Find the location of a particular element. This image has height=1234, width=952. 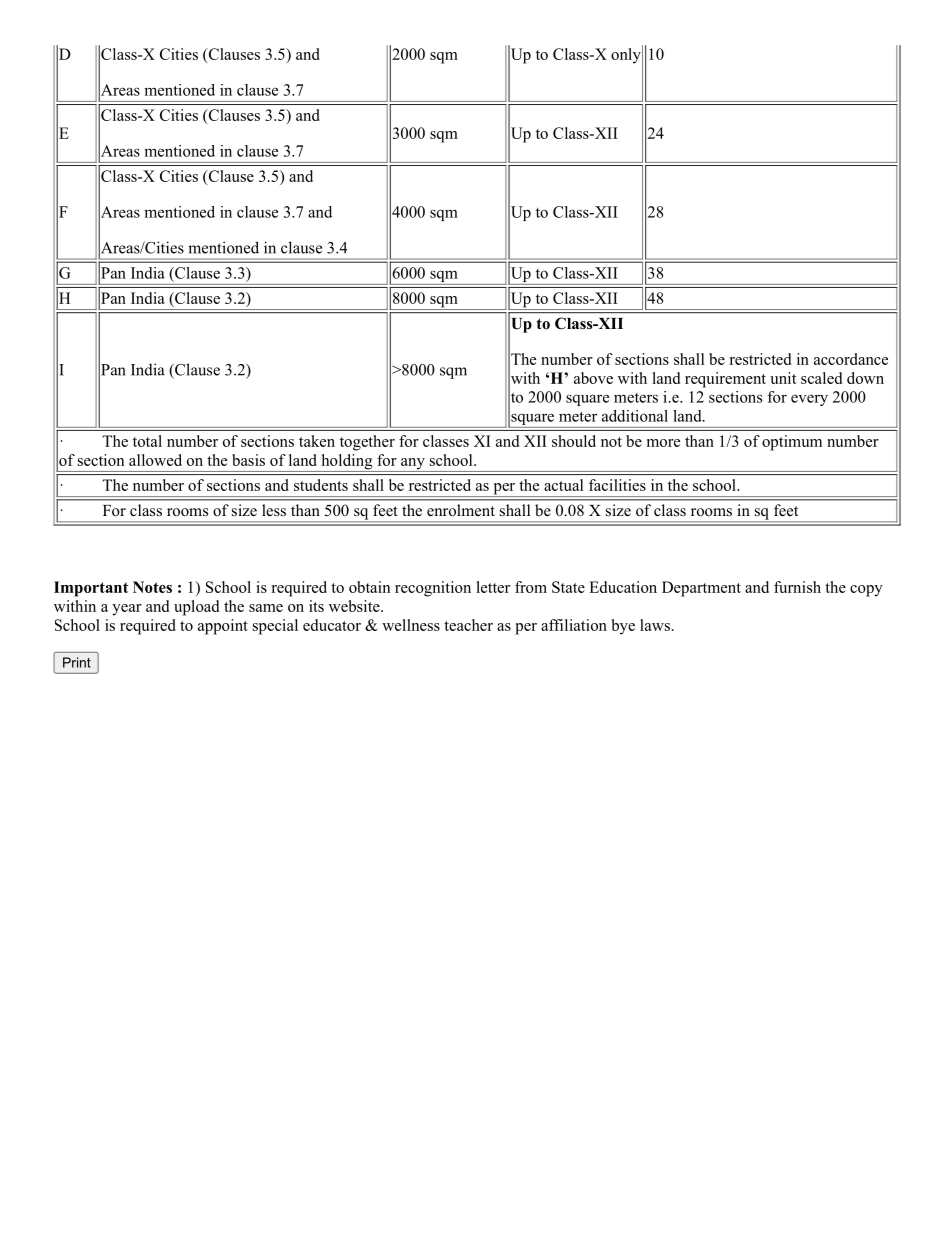

total is located at coordinates (147, 441).
